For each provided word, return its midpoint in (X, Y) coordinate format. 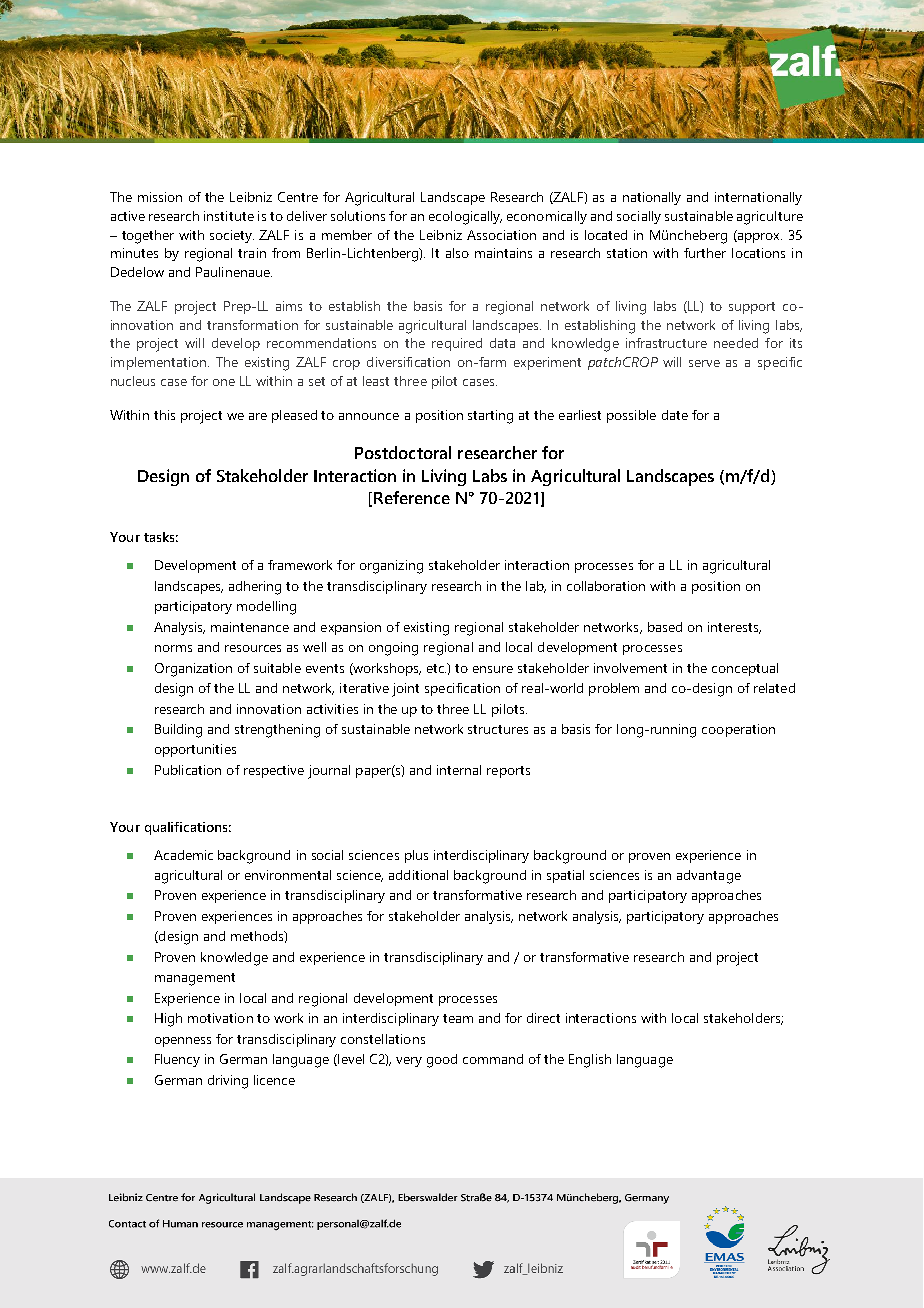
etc (436, 668)
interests (734, 628)
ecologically (465, 218)
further (705, 253)
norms (173, 648)
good (442, 1061)
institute (229, 216)
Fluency (177, 1060)
